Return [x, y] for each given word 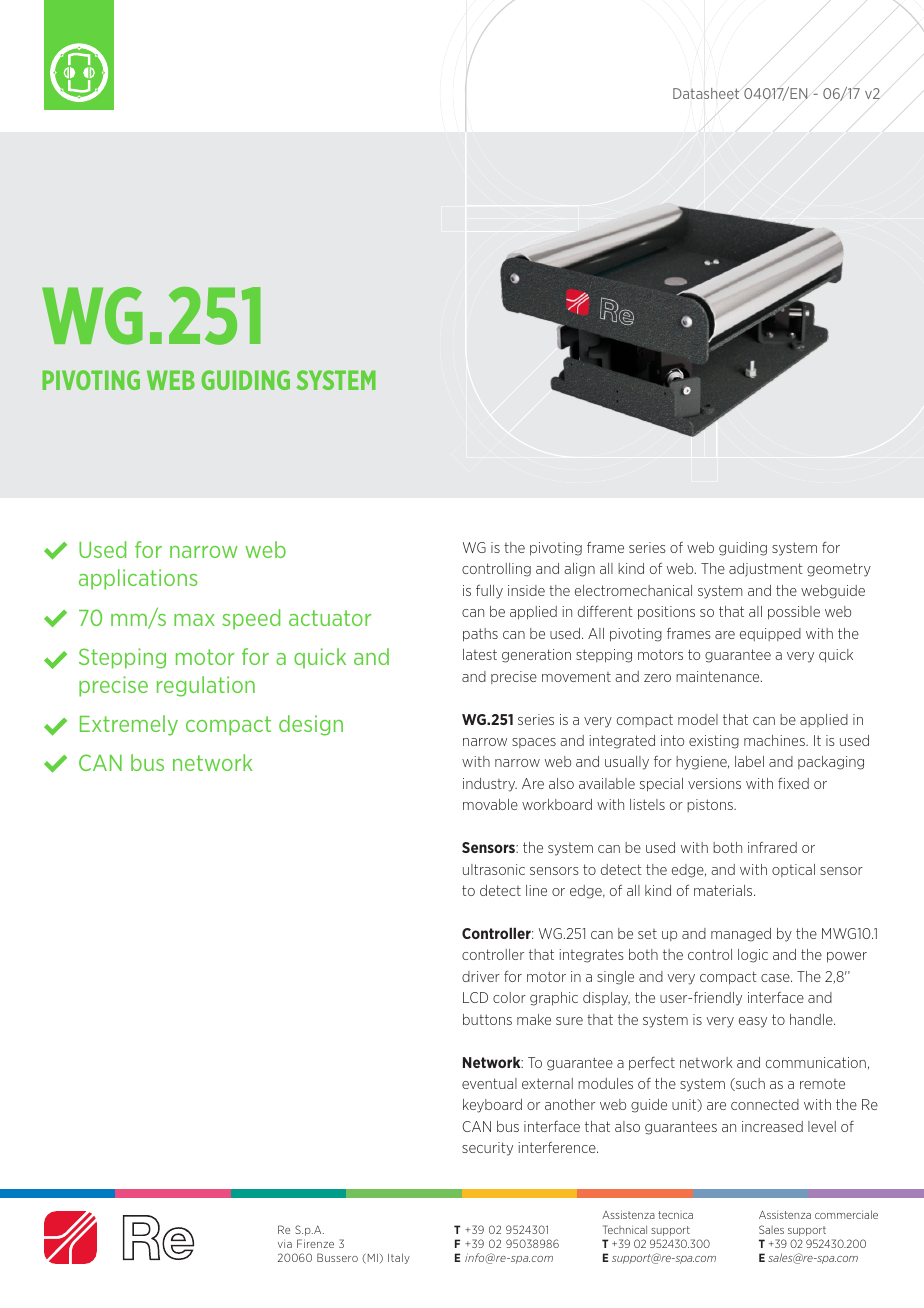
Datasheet [706, 93]
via [285, 1245]
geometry [839, 570]
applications [138, 579]
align [579, 570]
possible [794, 613]
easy [753, 1022]
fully [489, 592]
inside [526, 590]
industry [490, 785]
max [194, 620]
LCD [475, 997]
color [509, 997]
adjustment [766, 570]
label [749, 761]
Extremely [129, 725]
